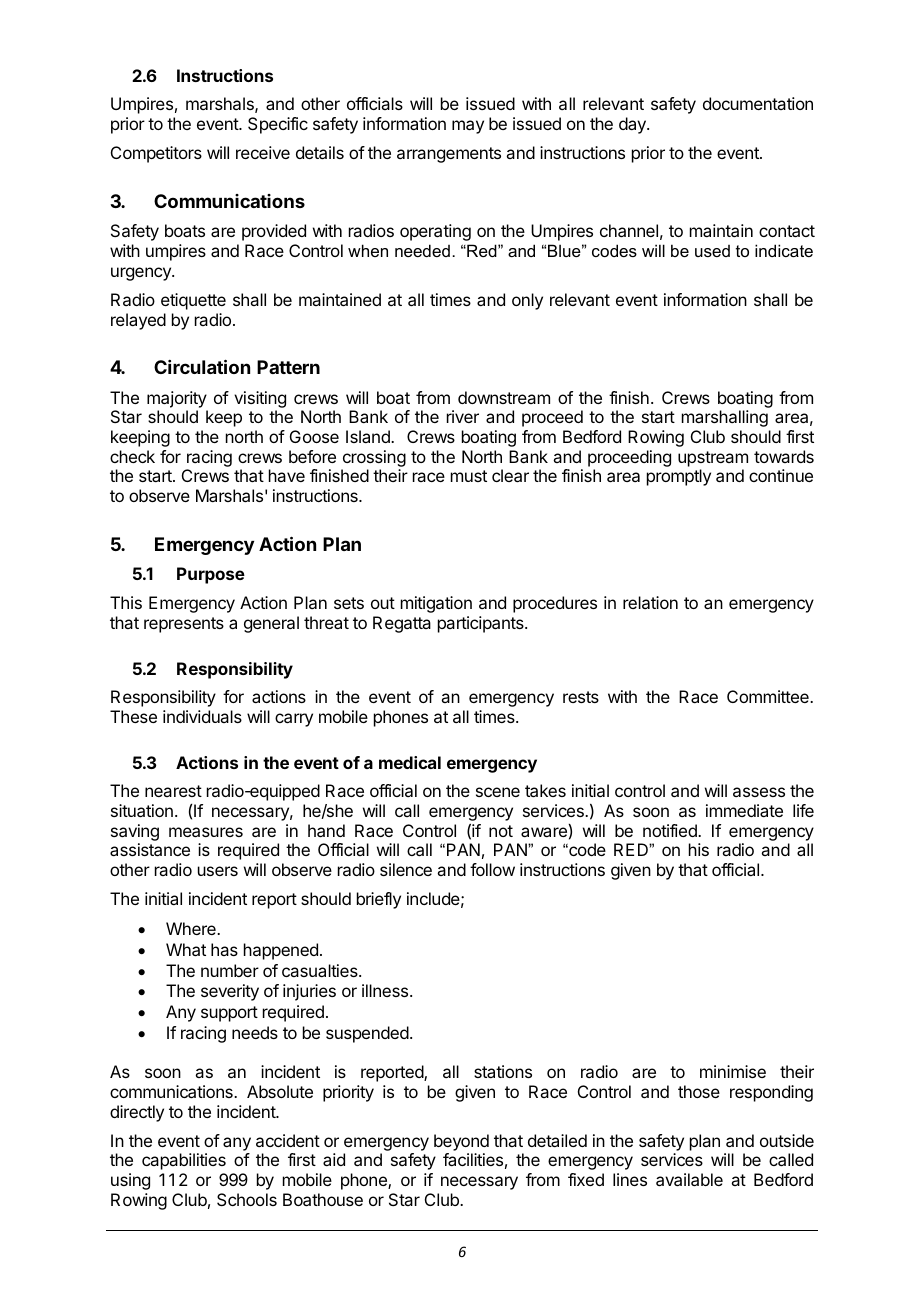 This screenshot has width=924, height=1307. What do you see at coordinates (689, 1179) in the screenshot?
I see `available` at bounding box center [689, 1179].
